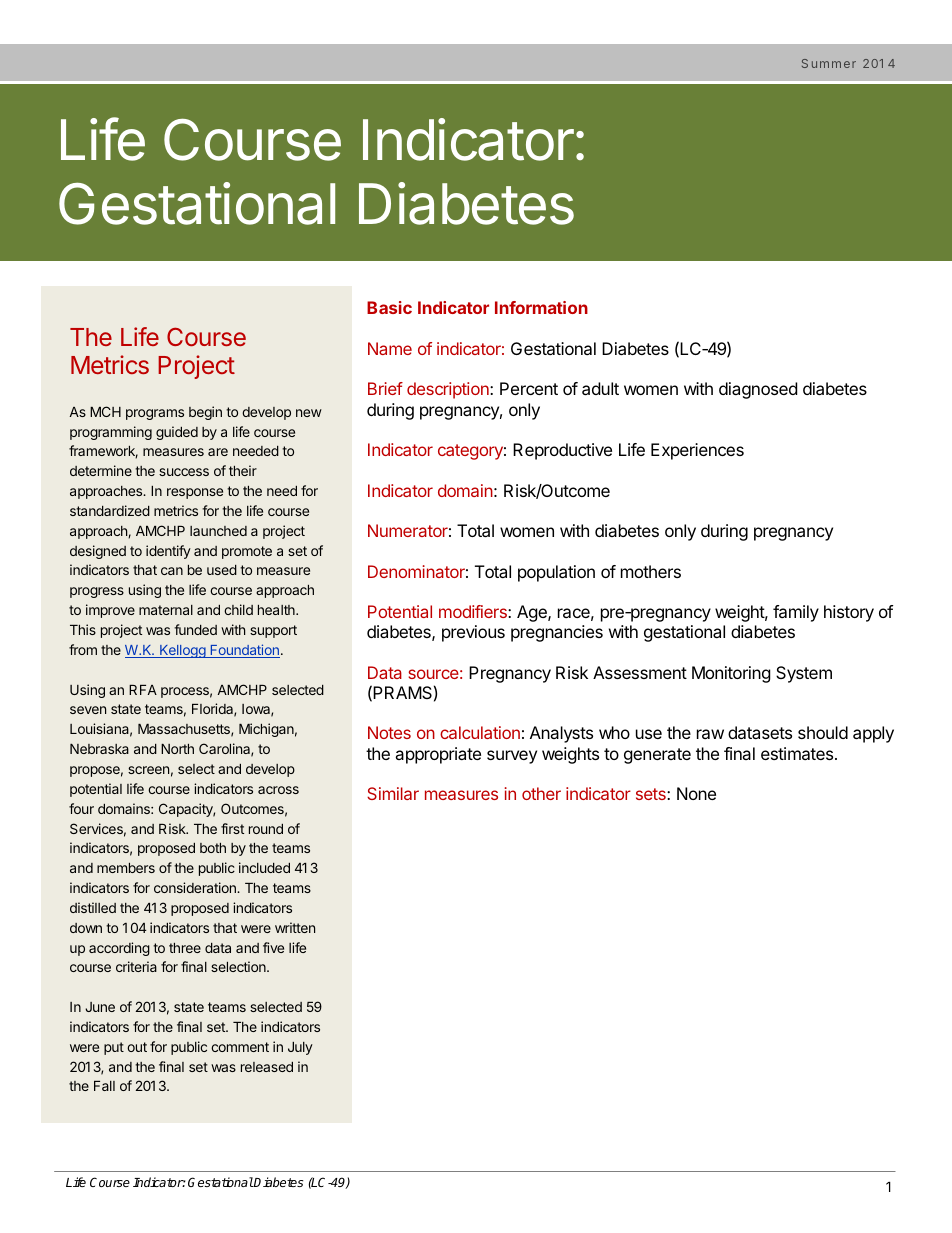 The image size is (952, 1233). What do you see at coordinates (172, 571) in the document?
I see `can` at bounding box center [172, 571].
